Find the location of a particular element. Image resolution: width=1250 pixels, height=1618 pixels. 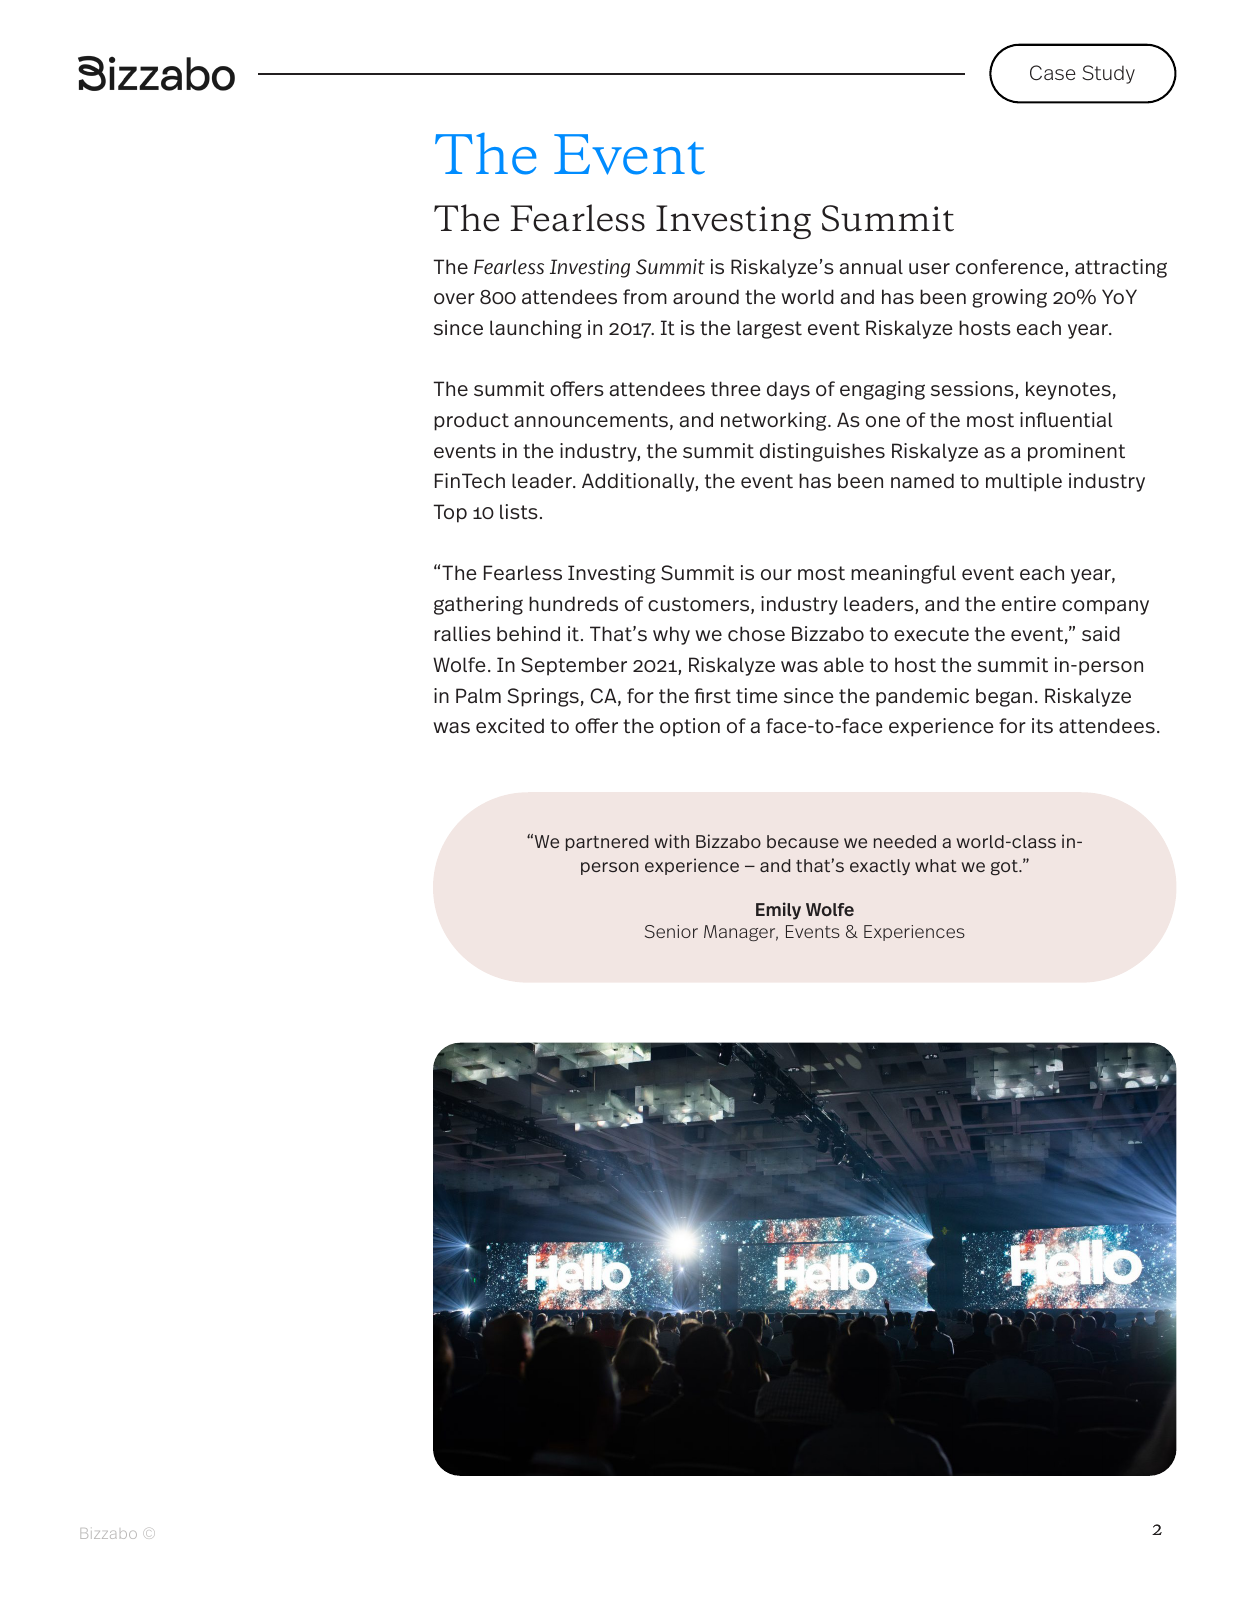

over is located at coordinates (454, 298).
